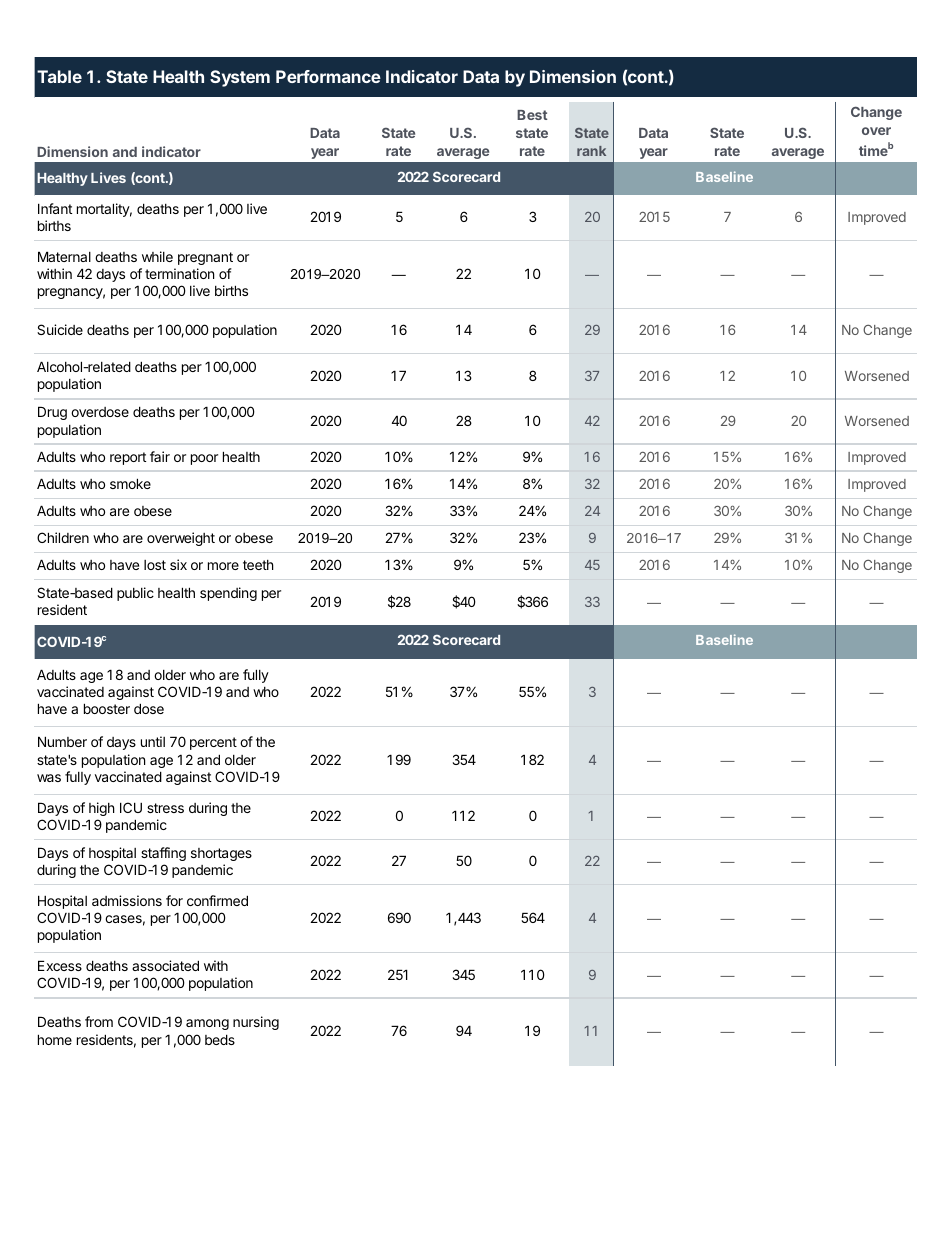 This page has height=1233, width=952. Describe the element at coordinates (256, 1023) in the page. I see `nursing` at that location.
